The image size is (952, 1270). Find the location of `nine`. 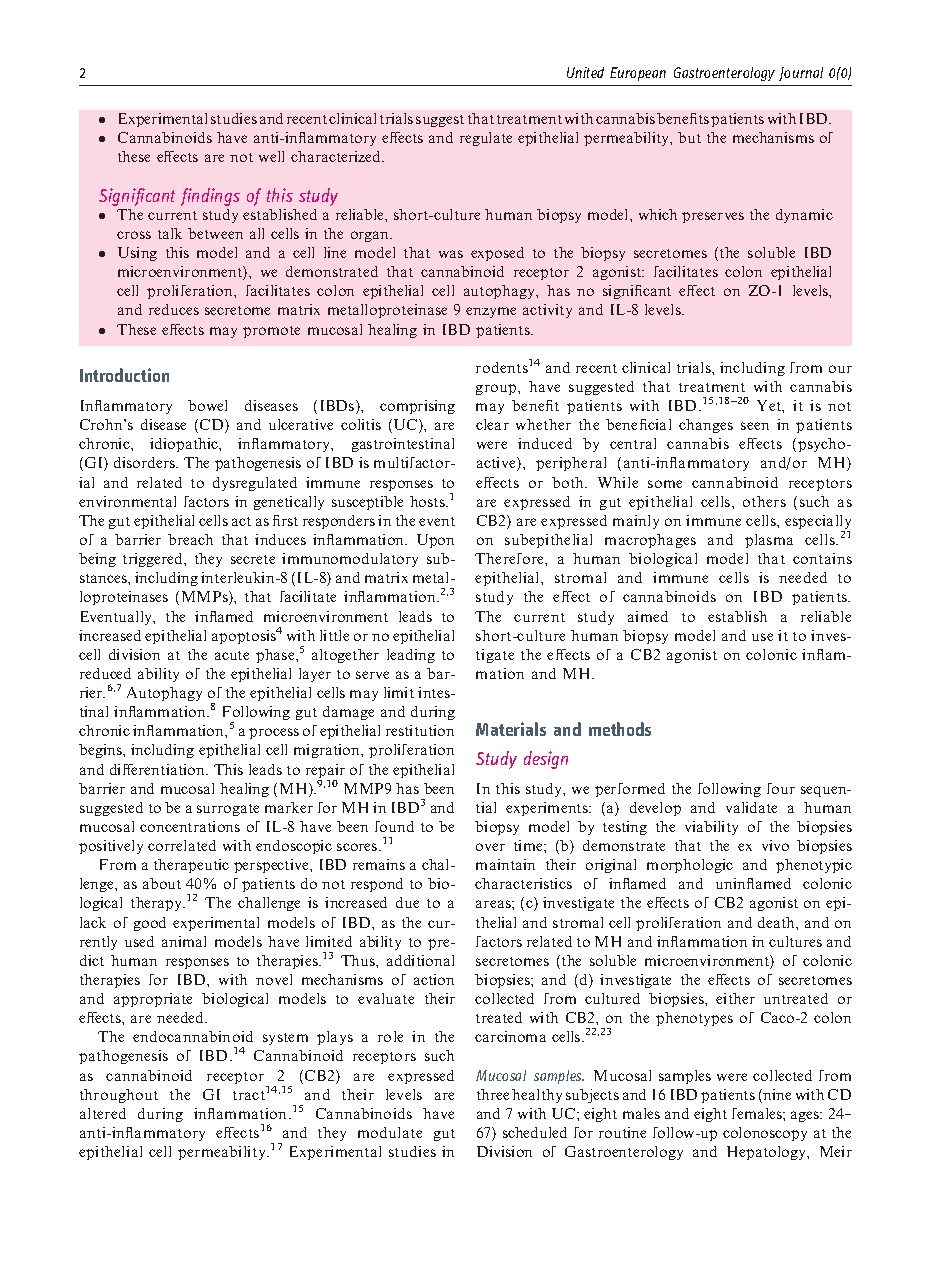

nine is located at coordinates (776, 1096).
